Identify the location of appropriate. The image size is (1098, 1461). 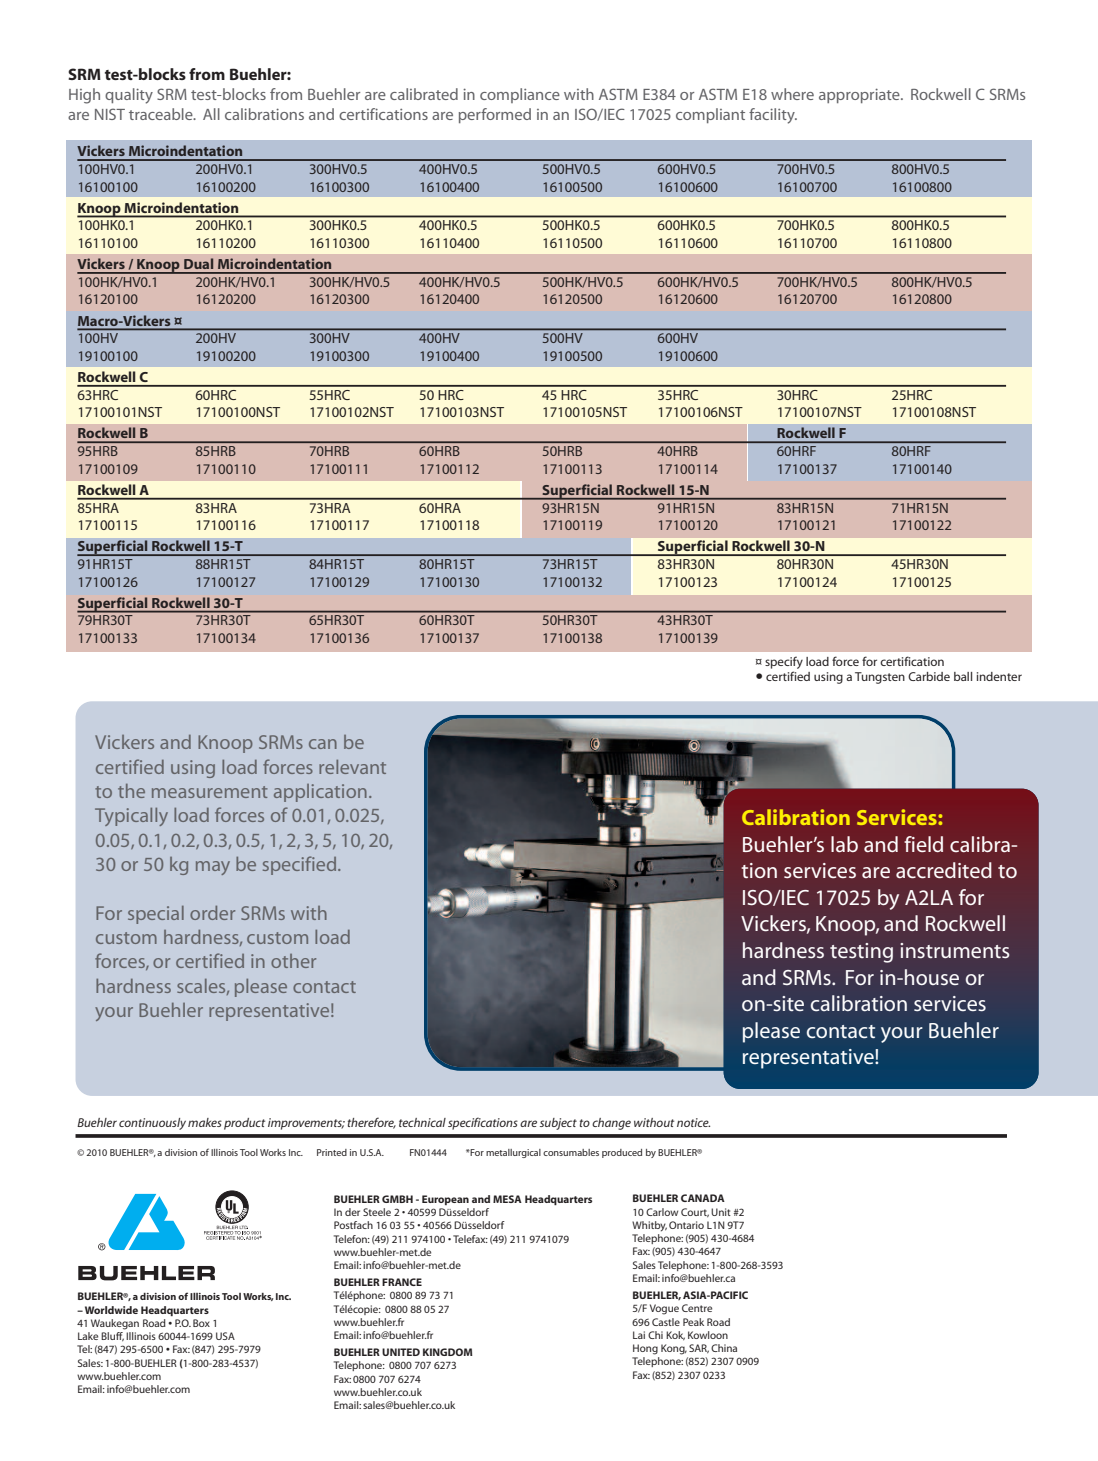
(860, 95).
